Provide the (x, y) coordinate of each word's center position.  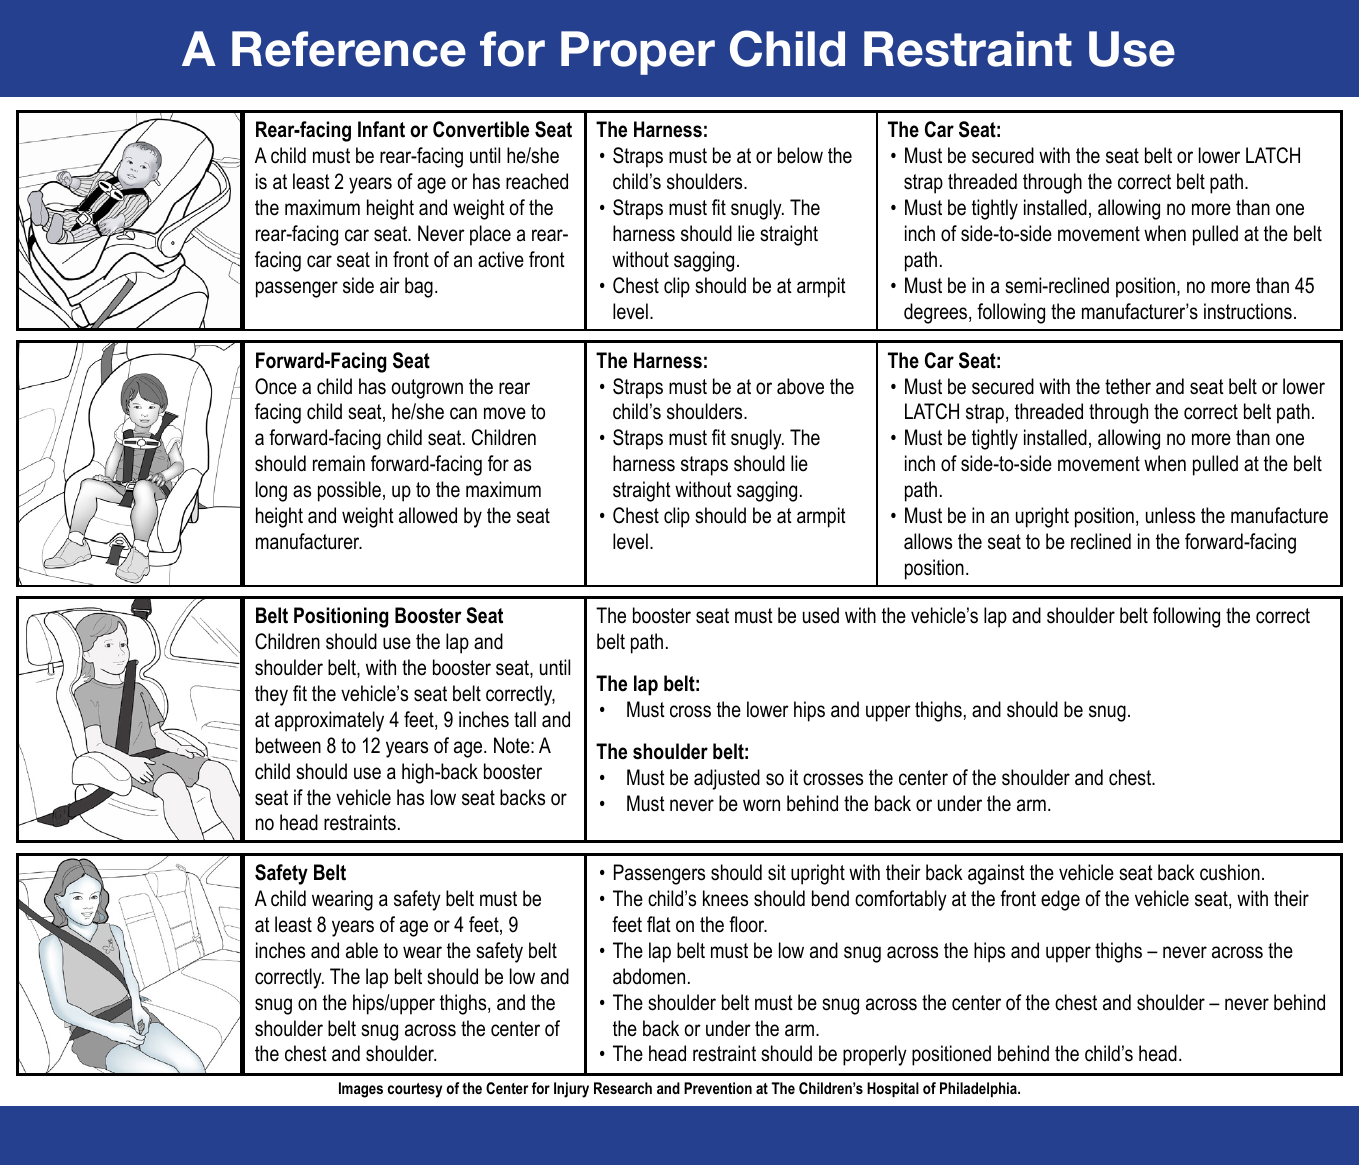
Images (361, 1090)
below (800, 155)
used (821, 615)
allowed (428, 515)
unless (1170, 515)
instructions (1248, 311)
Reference (349, 49)
